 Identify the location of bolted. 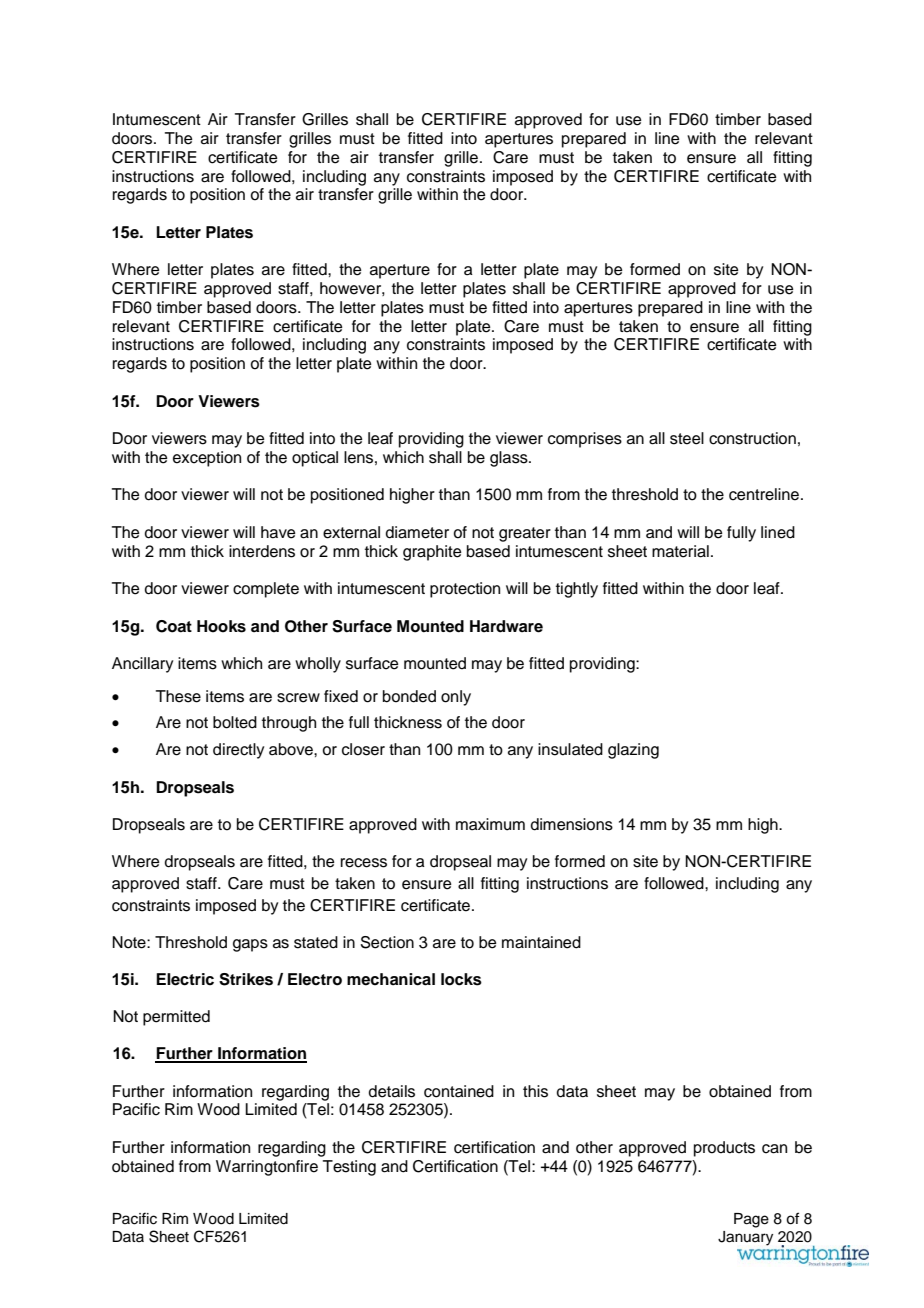
(235, 722).
